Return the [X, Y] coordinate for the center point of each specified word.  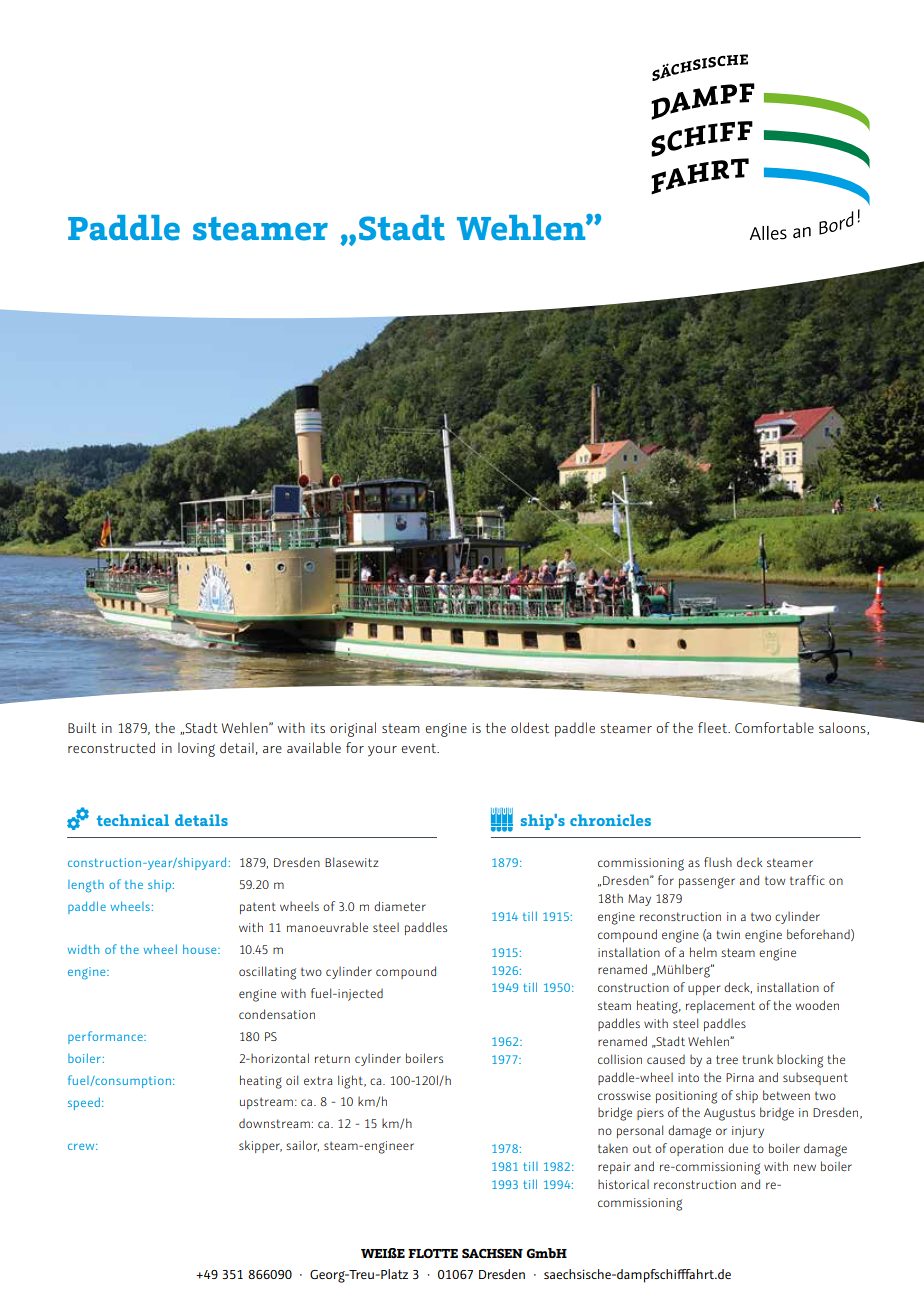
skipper [260, 1146]
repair [614, 1168]
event [420, 748]
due [738, 1148]
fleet [713, 727]
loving [196, 749]
